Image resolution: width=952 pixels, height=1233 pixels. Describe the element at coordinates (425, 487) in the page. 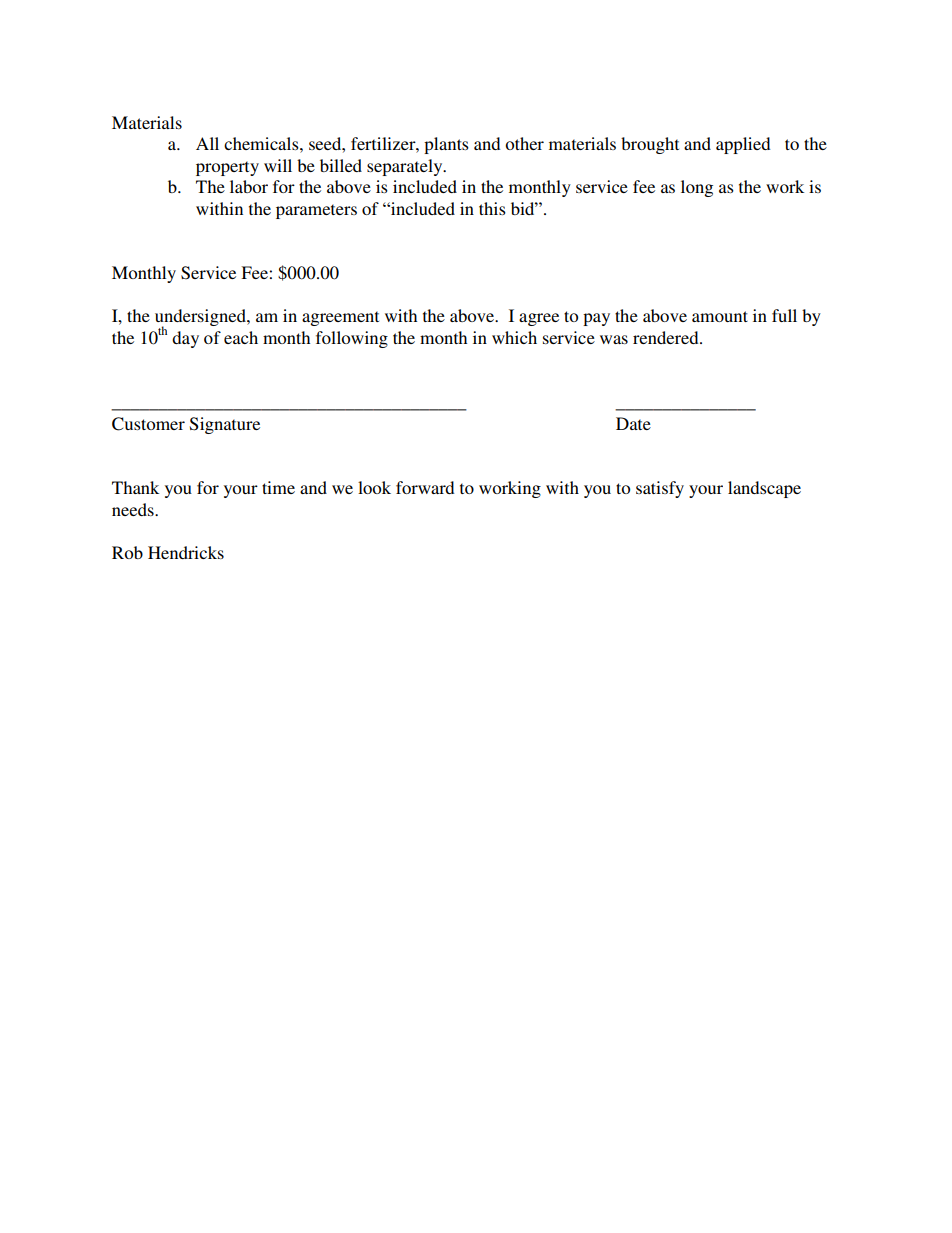

I see `forward` at that location.
